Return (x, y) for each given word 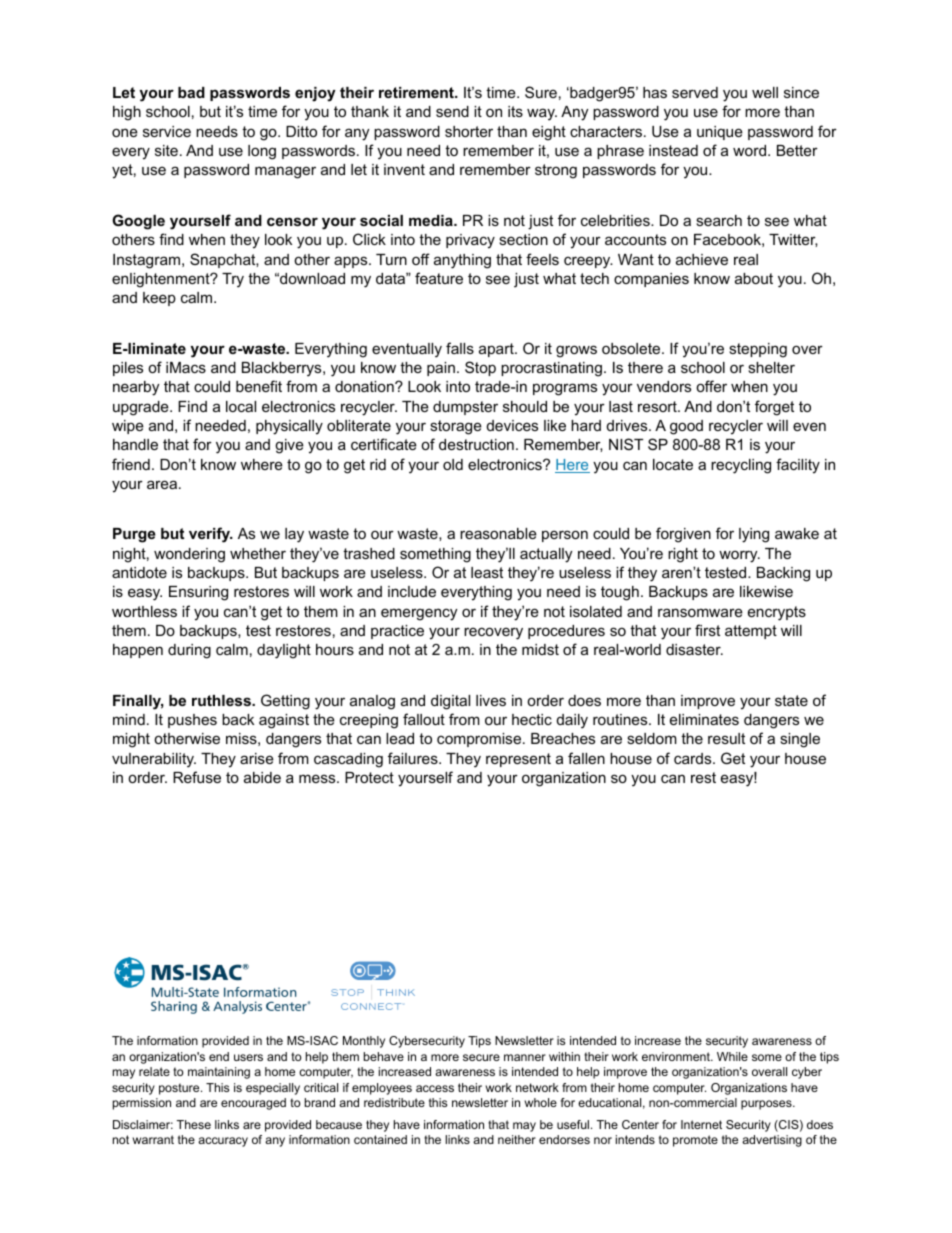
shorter (469, 131)
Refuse (197, 777)
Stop (480, 368)
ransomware (700, 612)
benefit (259, 386)
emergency (419, 614)
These (194, 1124)
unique (720, 133)
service (167, 131)
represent (518, 760)
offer (711, 386)
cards (694, 758)
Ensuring (198, 593)
